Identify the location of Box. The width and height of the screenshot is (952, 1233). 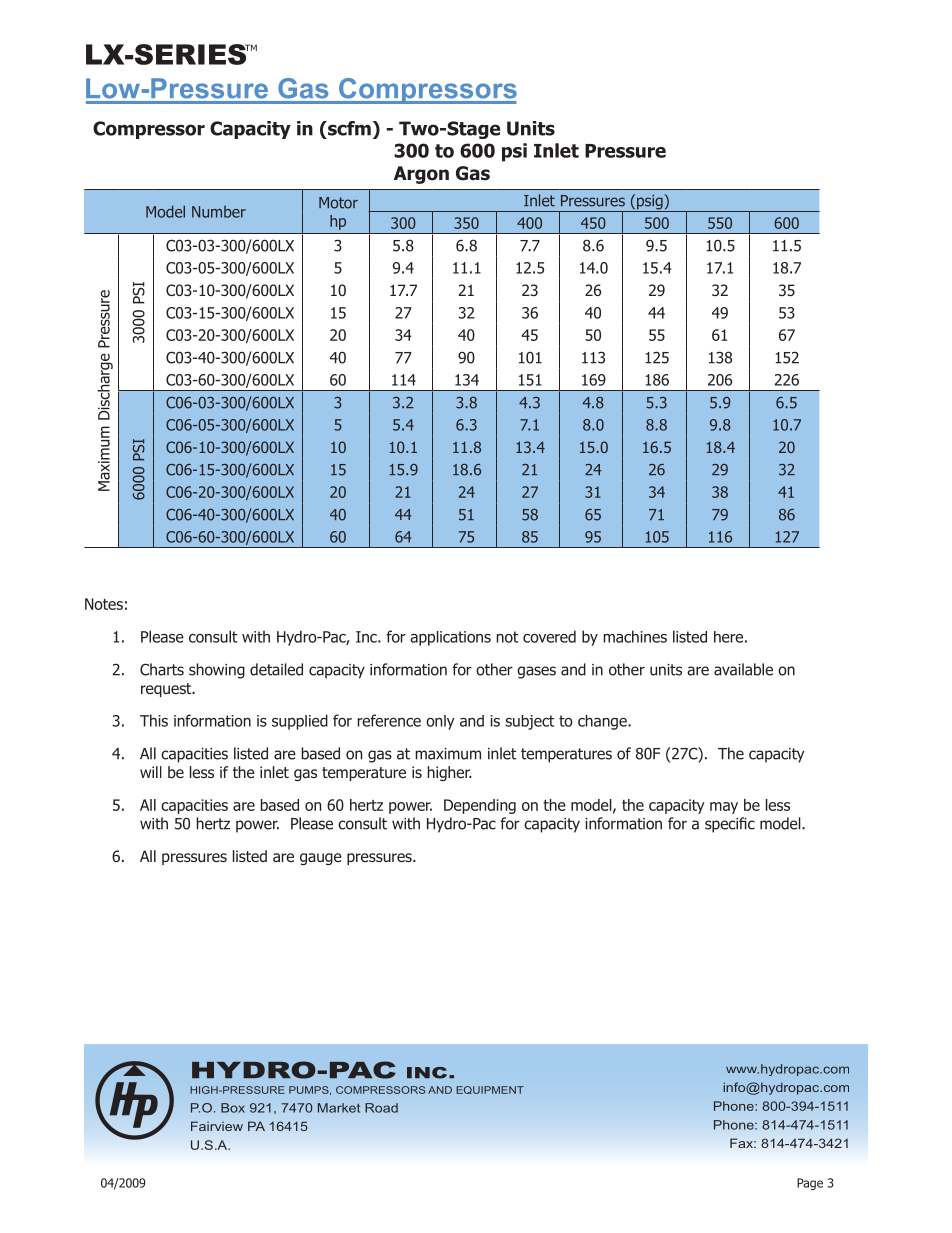
(233, 1108).
